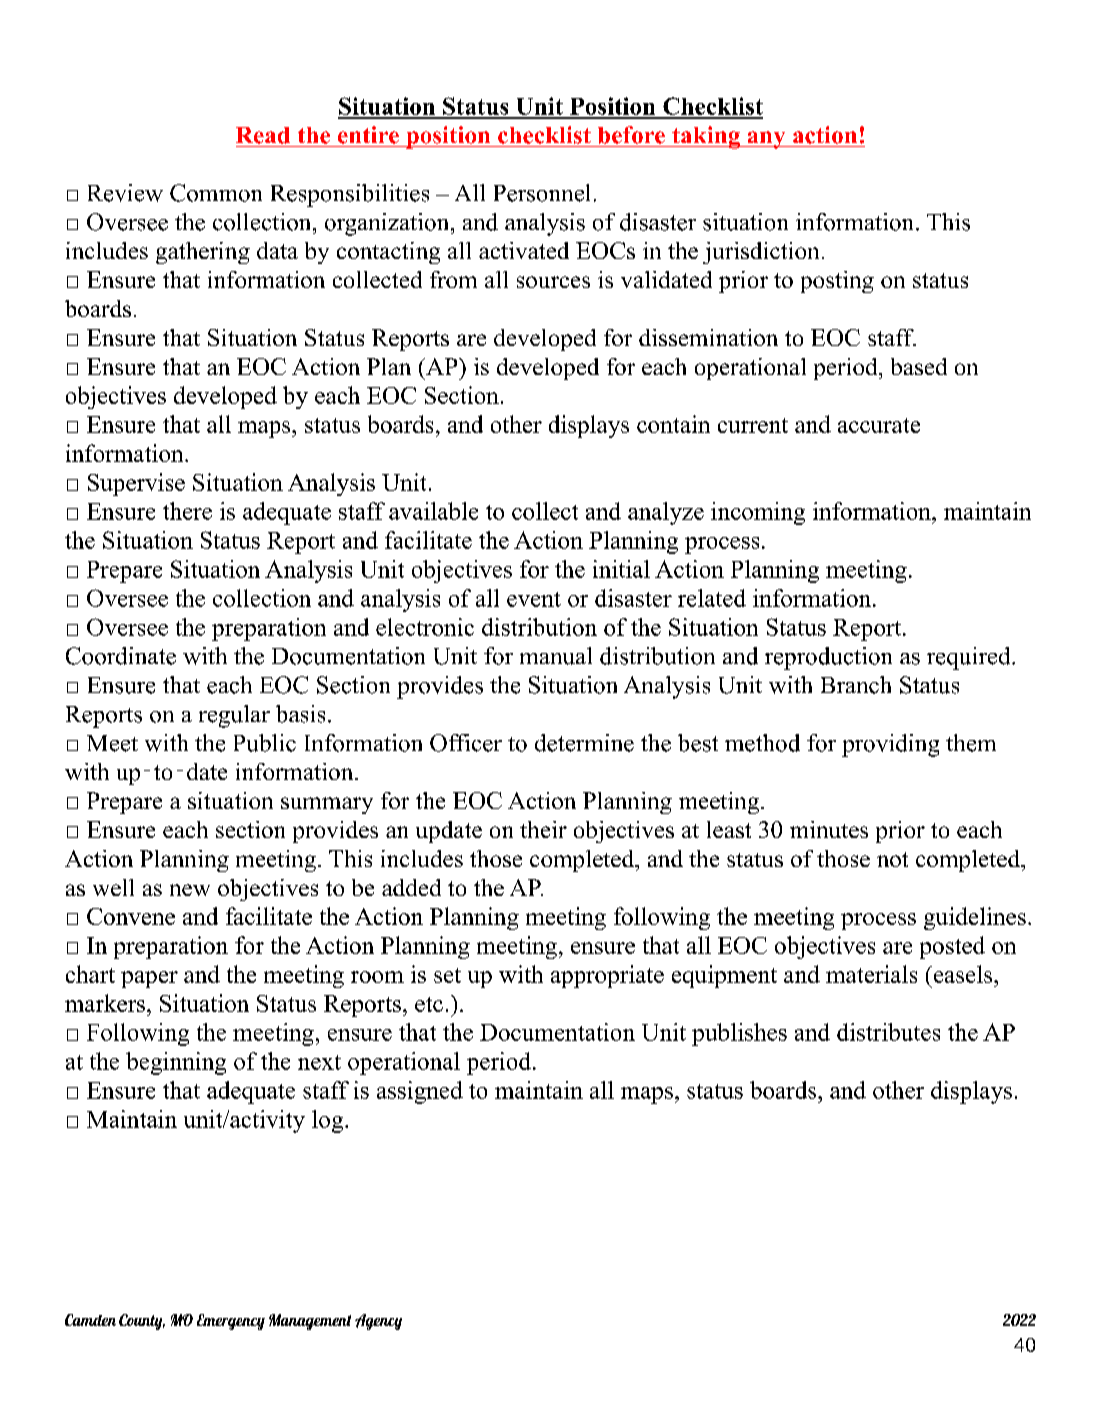 This document has height=1424, width=1101. I want to click on Common, so click(216, 193).
